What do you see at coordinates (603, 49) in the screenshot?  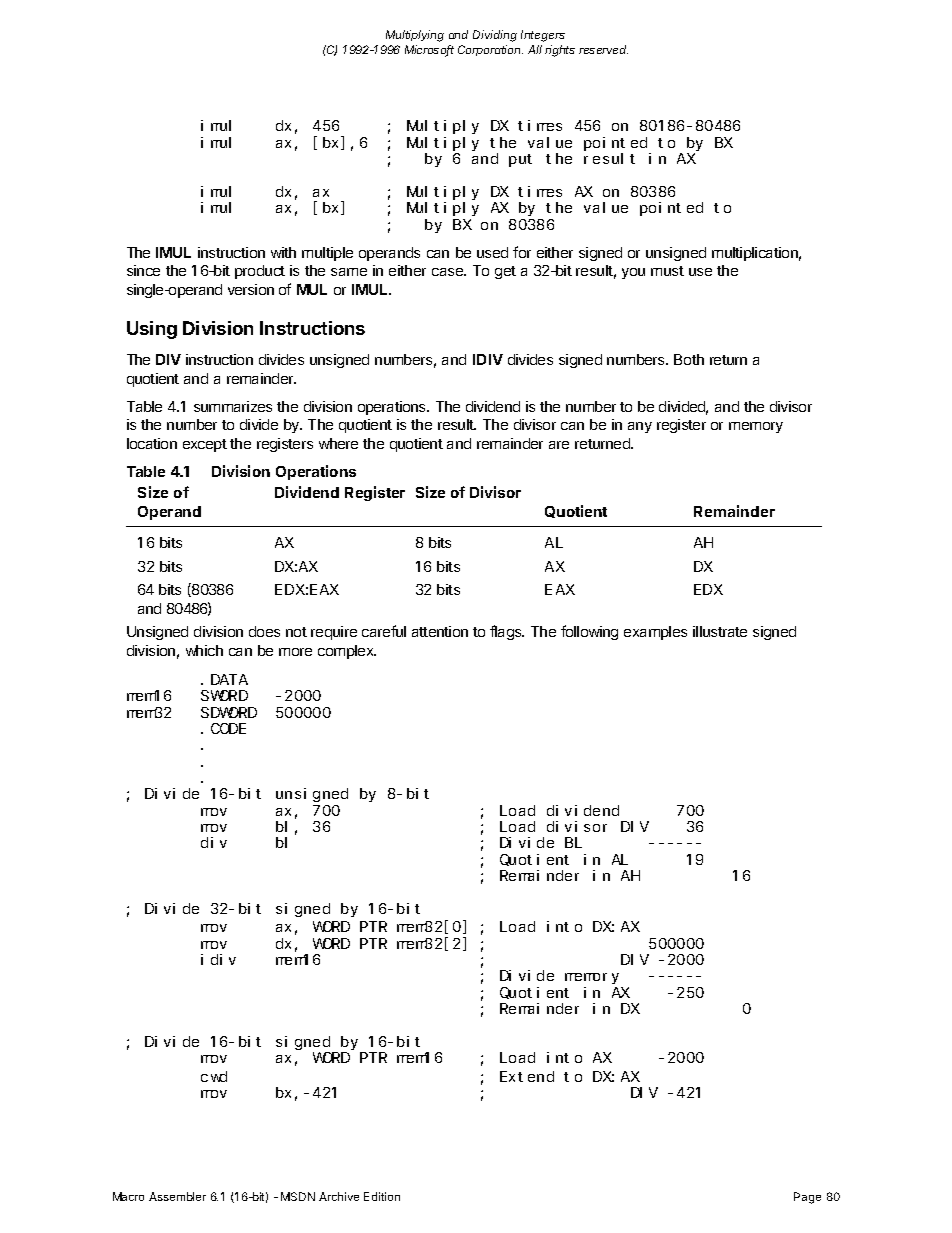 I see `reserved` at bounding box center [603, 49].
